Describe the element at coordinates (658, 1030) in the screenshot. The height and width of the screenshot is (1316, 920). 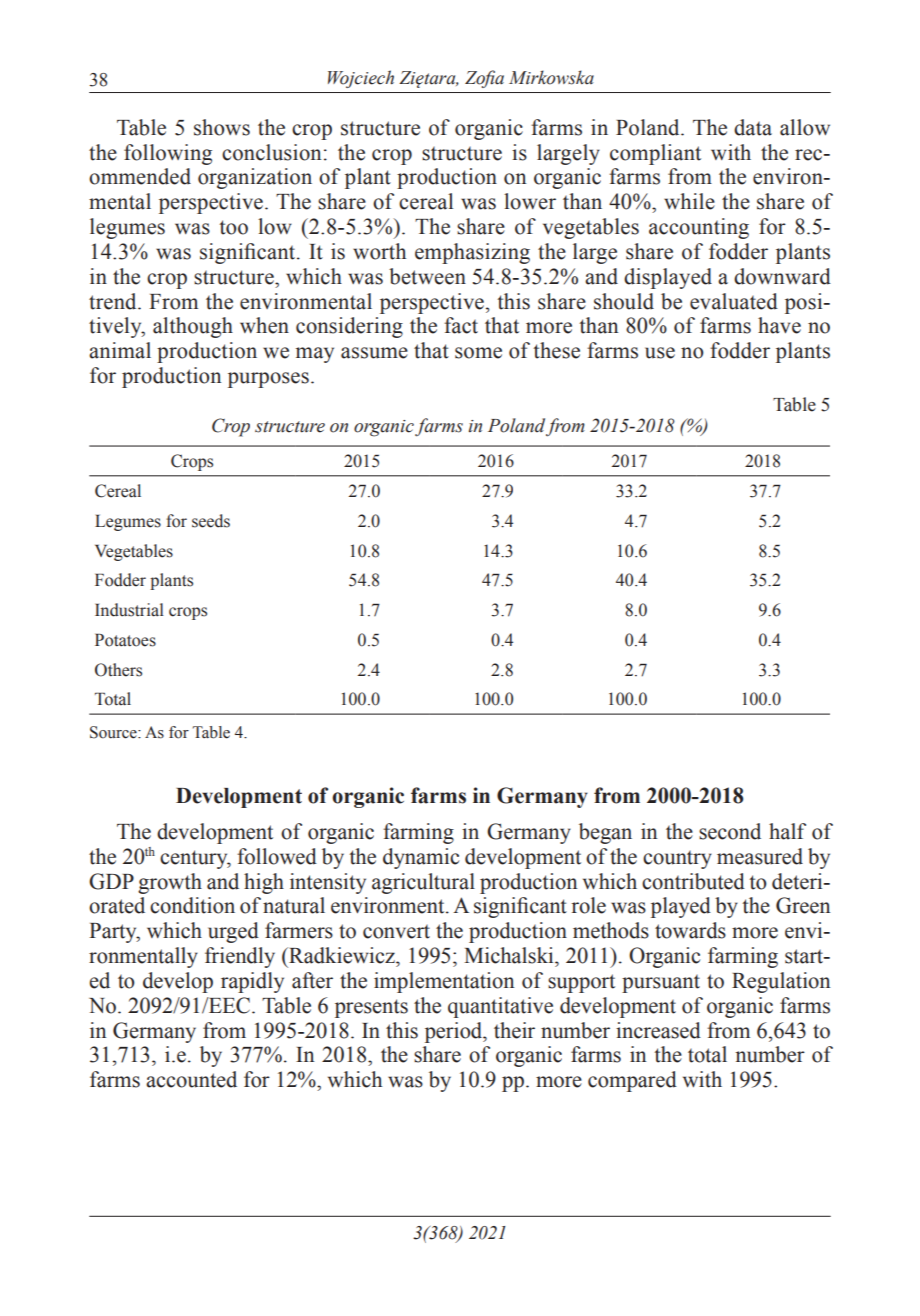
I see `increased` at that location.
